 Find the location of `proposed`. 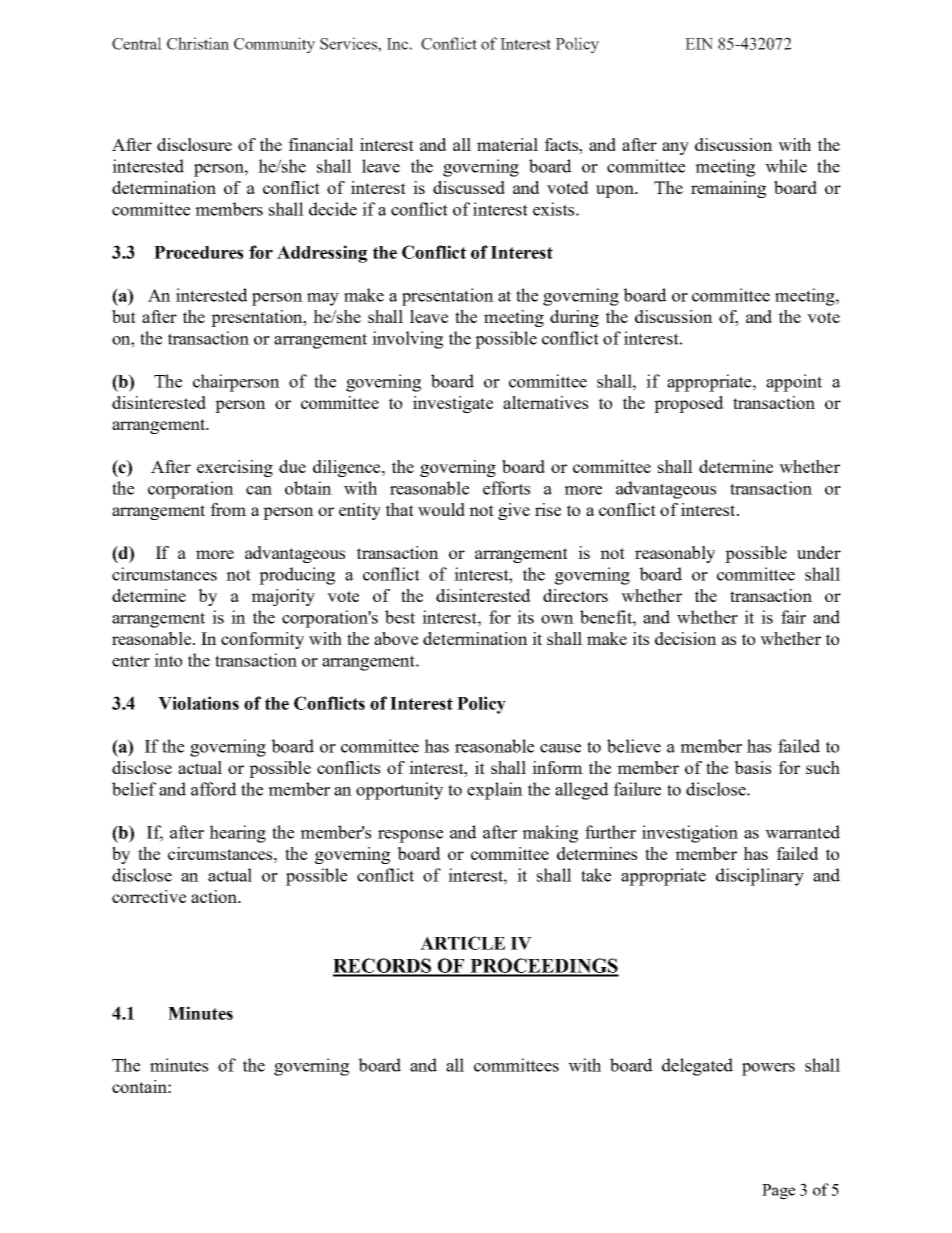

proposed is located at coordinates (689, 404).
